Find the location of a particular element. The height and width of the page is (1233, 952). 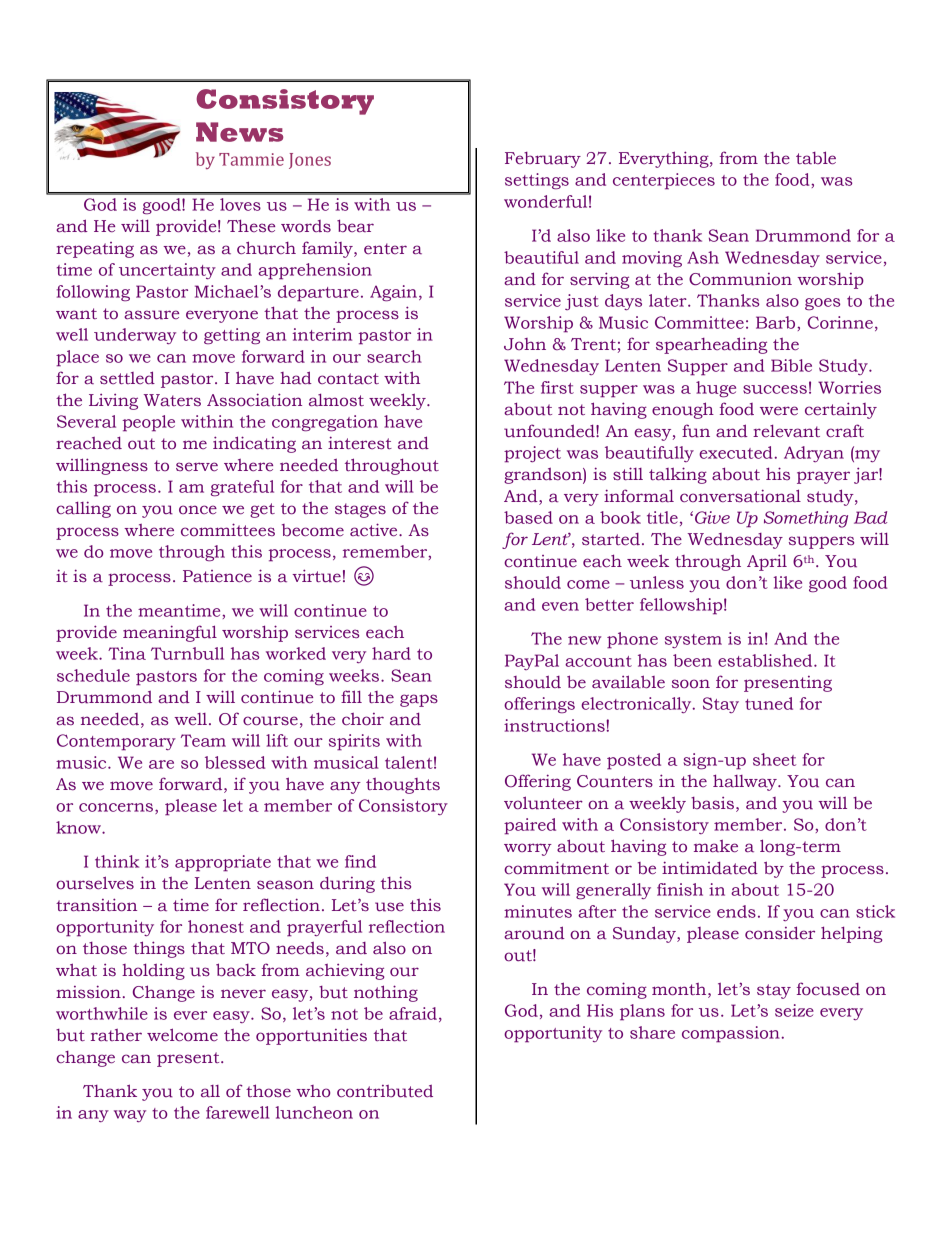

table is located at coordinates (816, 158).
